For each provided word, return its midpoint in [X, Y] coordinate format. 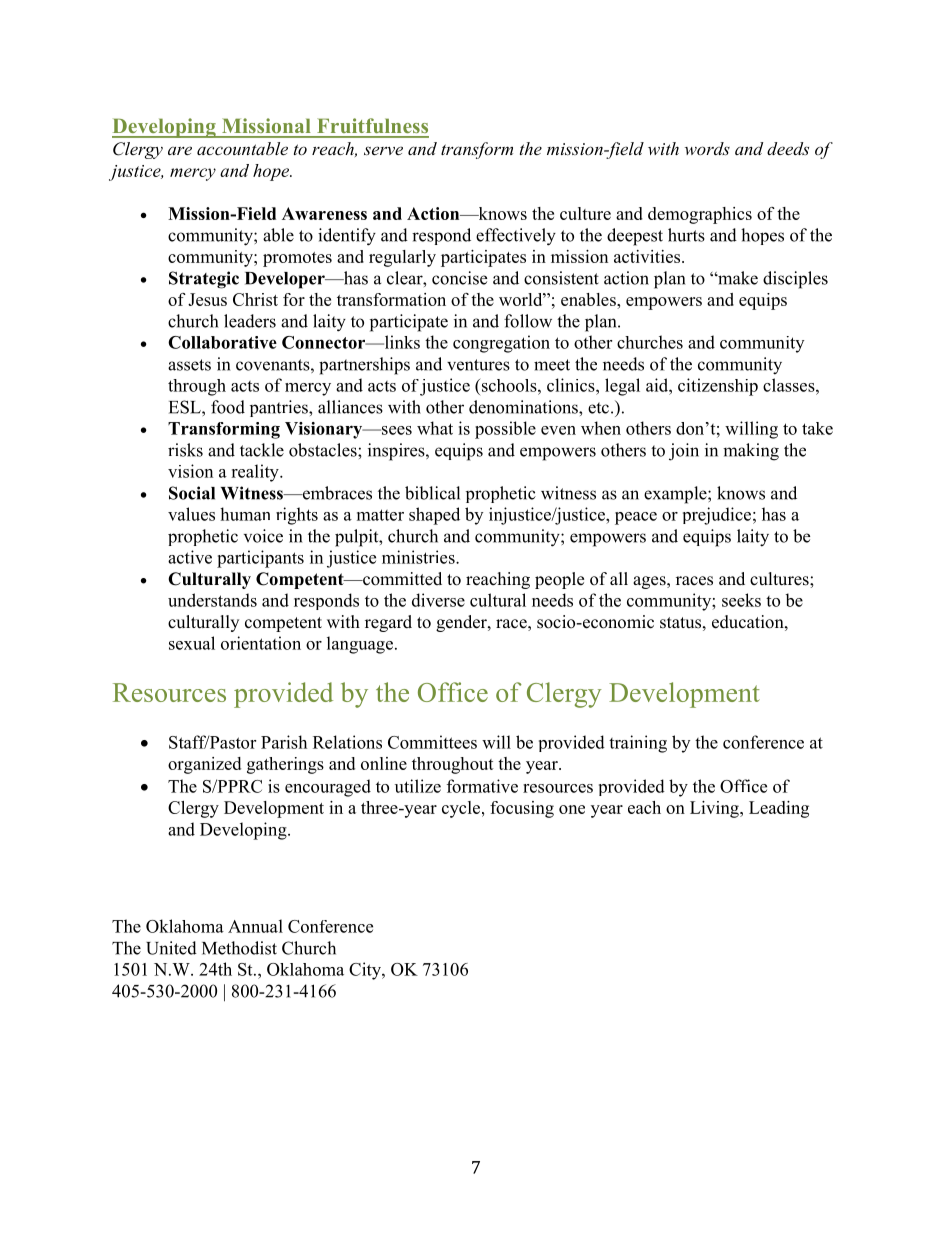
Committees [432, 742]
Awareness [324, 213]
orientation [261, 643]
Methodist [239, 948]
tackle [262, 450]
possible [505, 430]
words [707, 148]
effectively [516, 237]
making [751, 452]
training [638, 744]
